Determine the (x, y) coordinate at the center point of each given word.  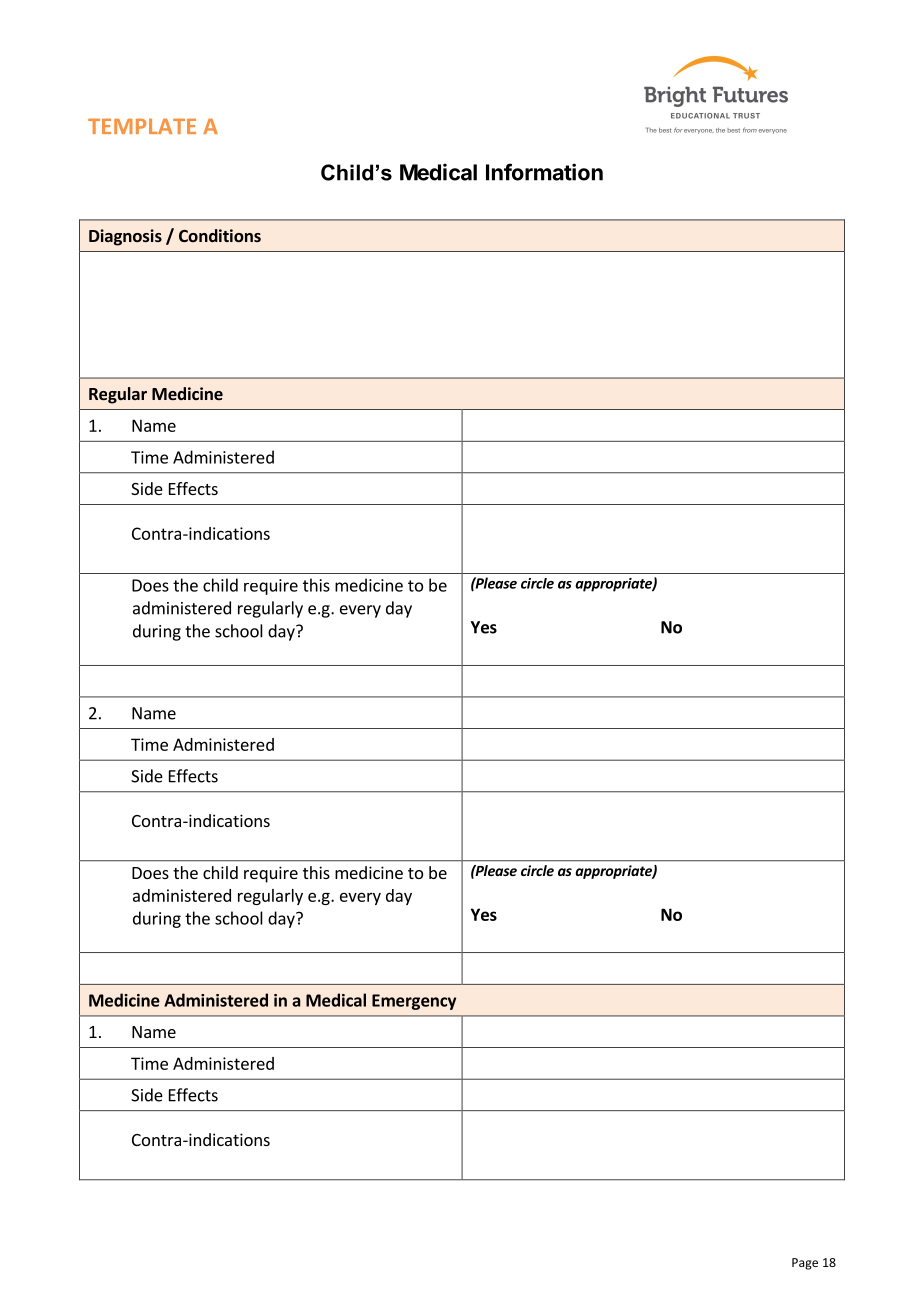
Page (805, 1264)
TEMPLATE (142, 126)
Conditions (220, 235)
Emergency (414, 1002)
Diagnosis (125, 237)
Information (544, 172)
